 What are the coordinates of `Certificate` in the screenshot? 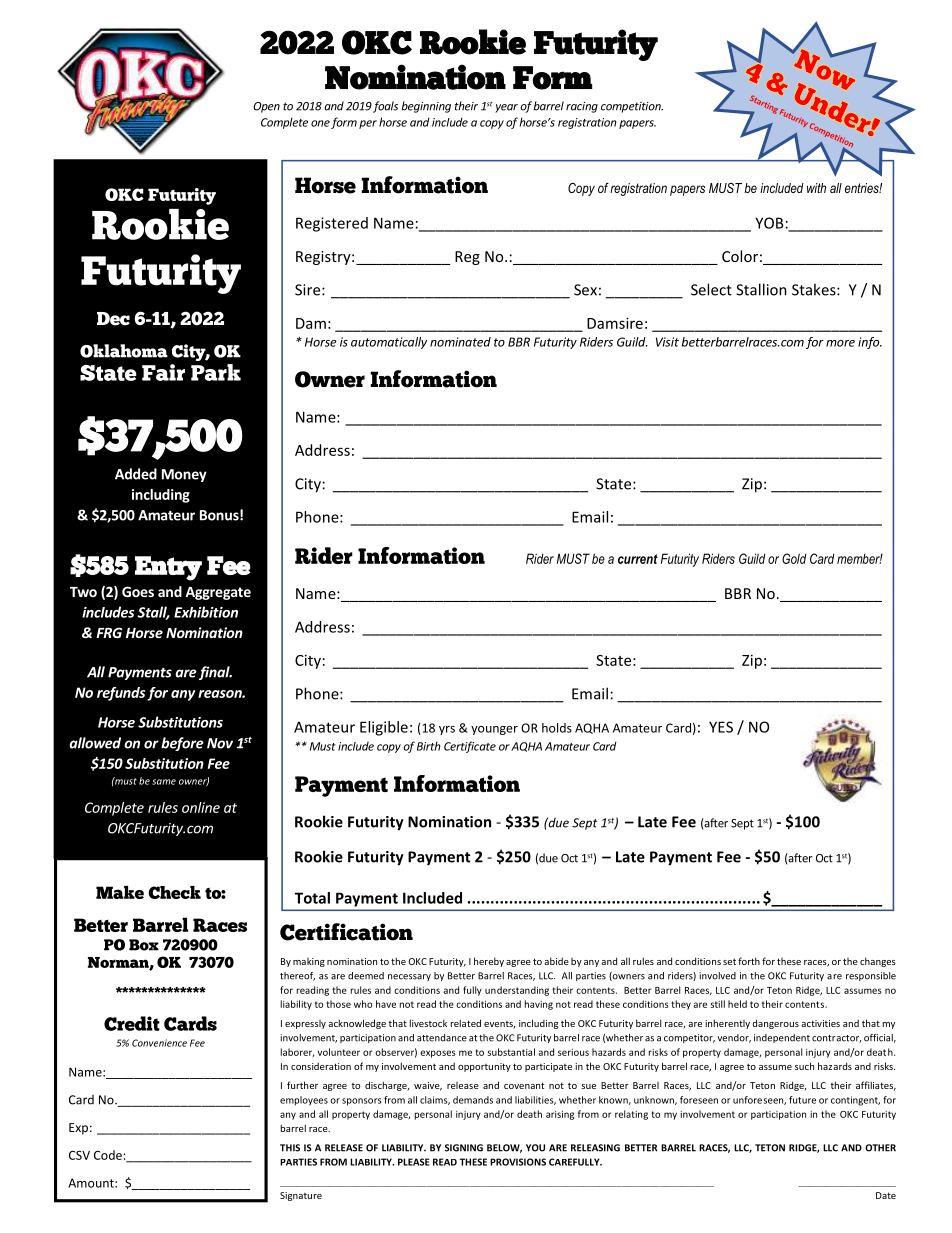 It's located at (470, 747).
